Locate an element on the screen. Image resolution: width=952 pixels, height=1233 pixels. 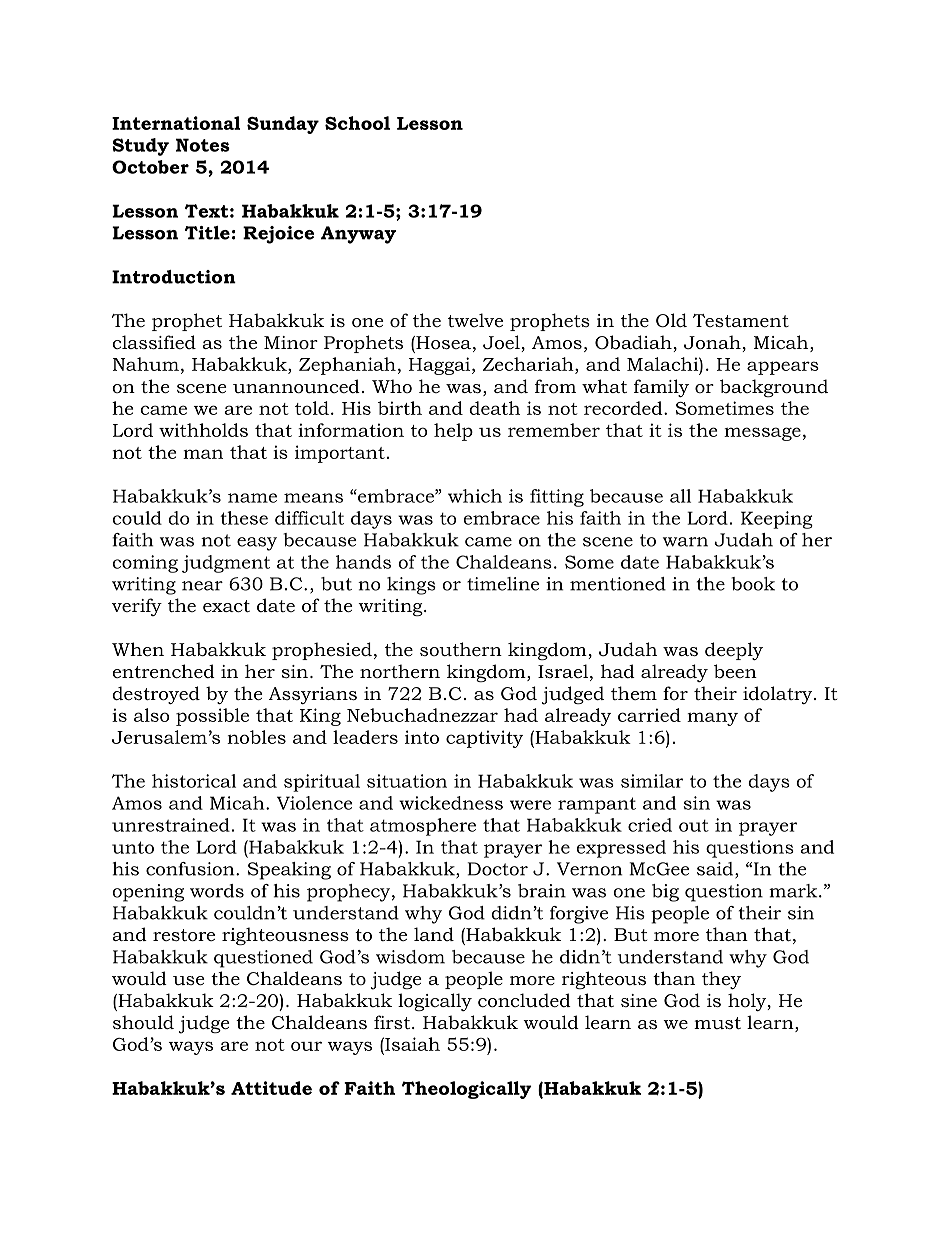
timeline is located at coordinates (503, 584).
